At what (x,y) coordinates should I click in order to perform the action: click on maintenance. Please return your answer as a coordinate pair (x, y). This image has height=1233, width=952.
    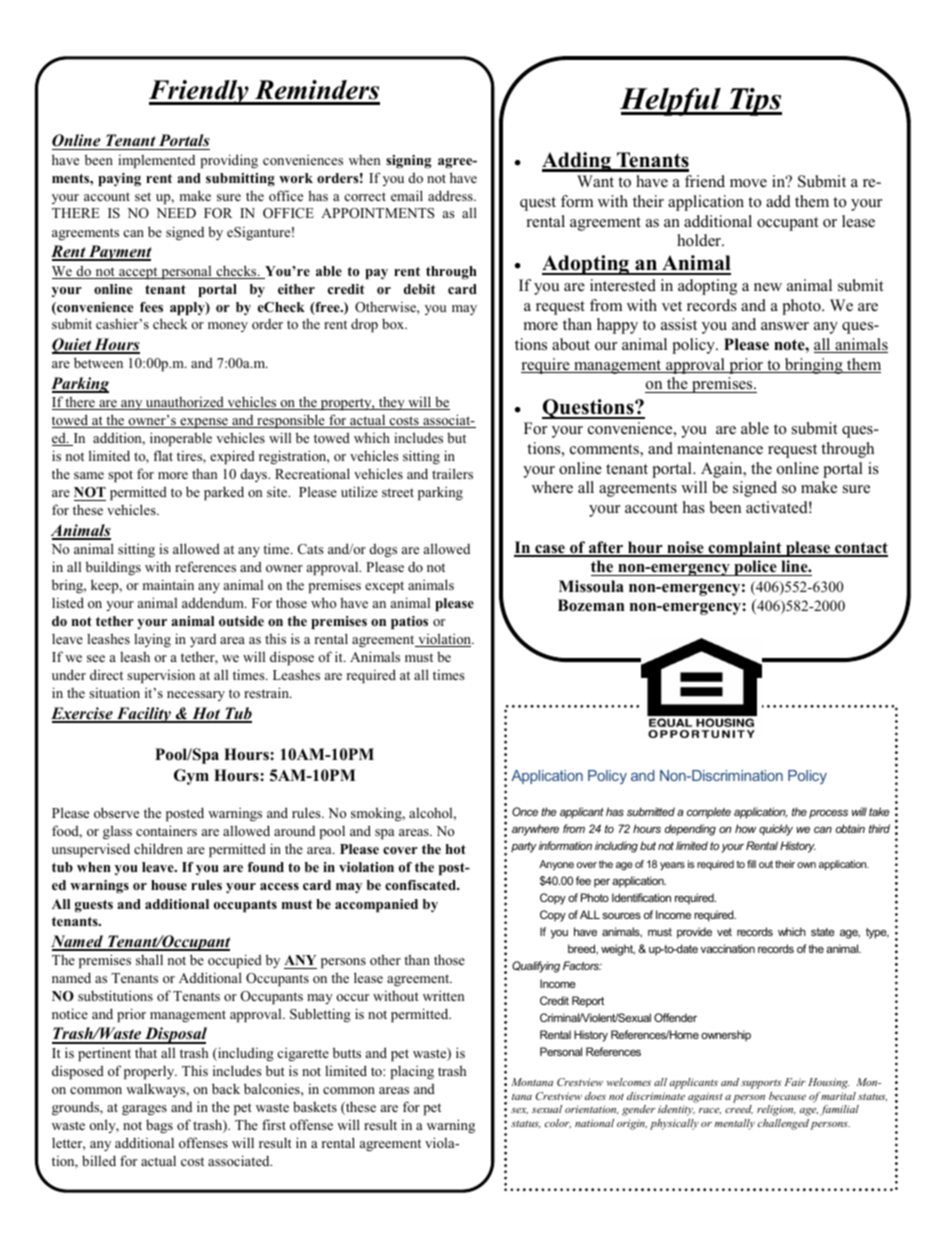
    Looking at the image, I should click on (720, 448).
